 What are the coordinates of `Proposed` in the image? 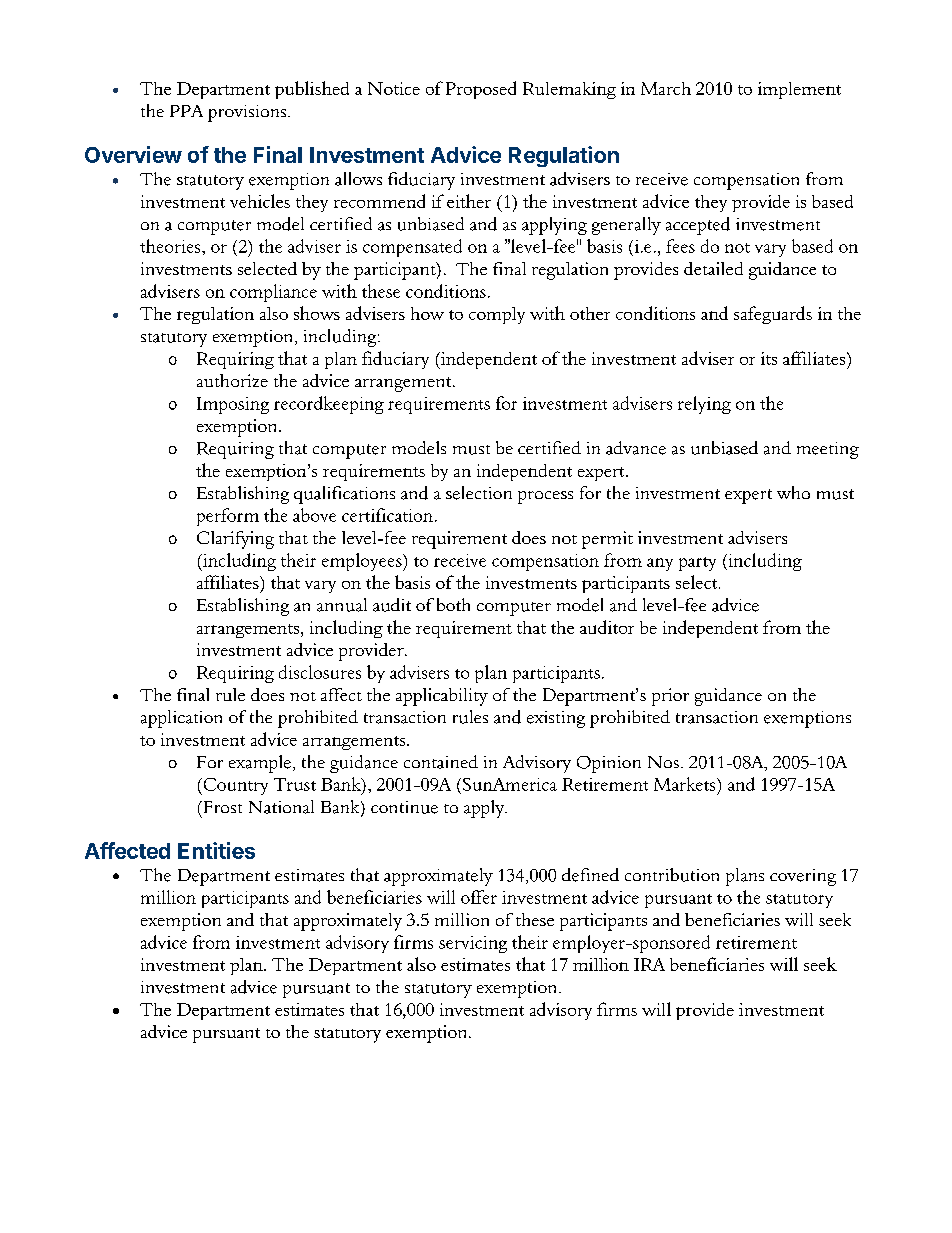 It's located at (481, 90).
